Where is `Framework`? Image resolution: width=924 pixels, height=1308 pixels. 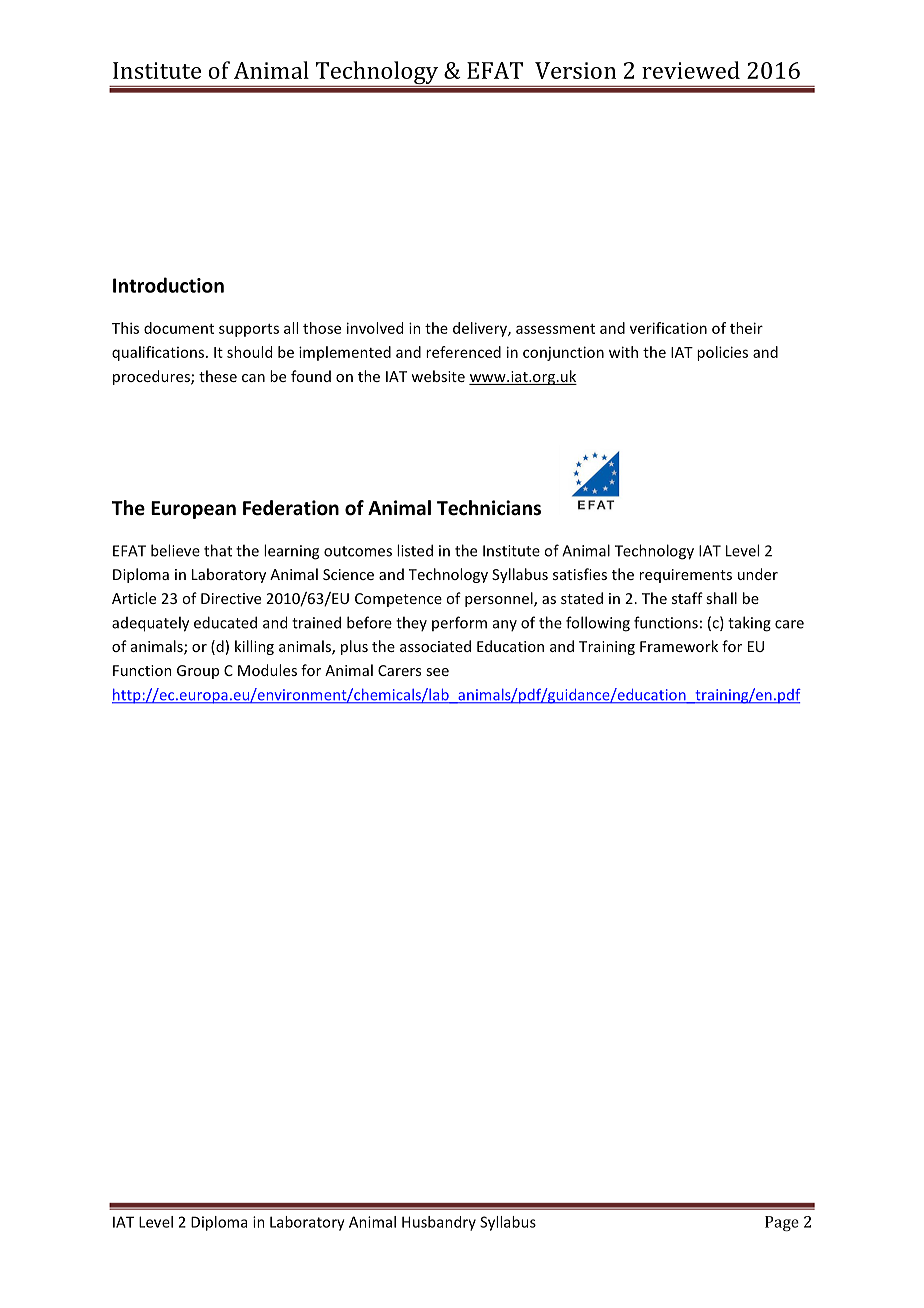
Framework is located at coordinates (679, 646).
